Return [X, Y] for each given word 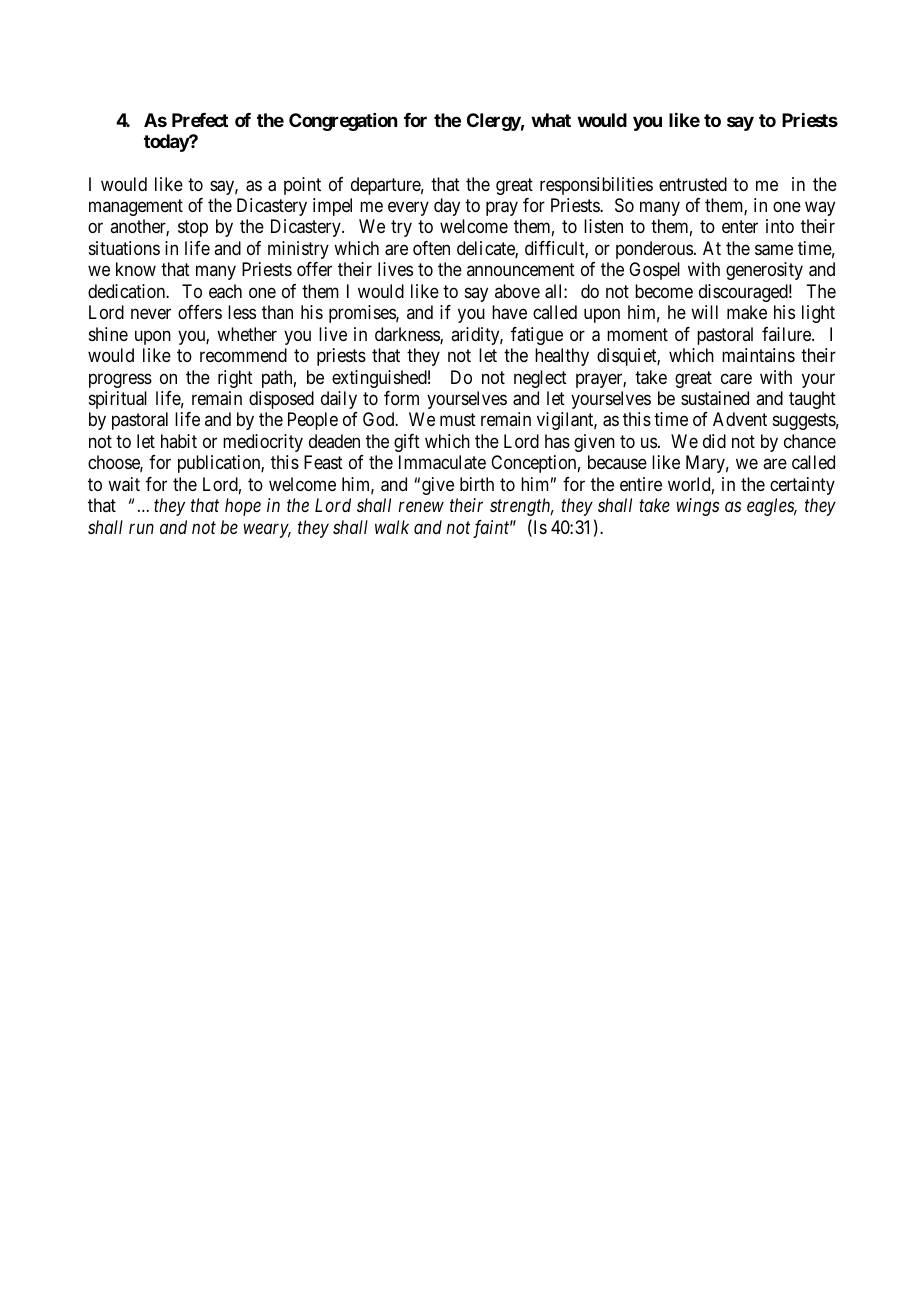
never [151, 314]
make [747, 312]
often [431, 248]
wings [697, 507]
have [509, 312]
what [551, 120]
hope [243, 507]
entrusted [693, 184]
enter [740, 227]
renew [421, 507]
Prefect [200, 120]
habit [179, 441]
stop [193, 229]
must [458, 420]
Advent [740, 419]
